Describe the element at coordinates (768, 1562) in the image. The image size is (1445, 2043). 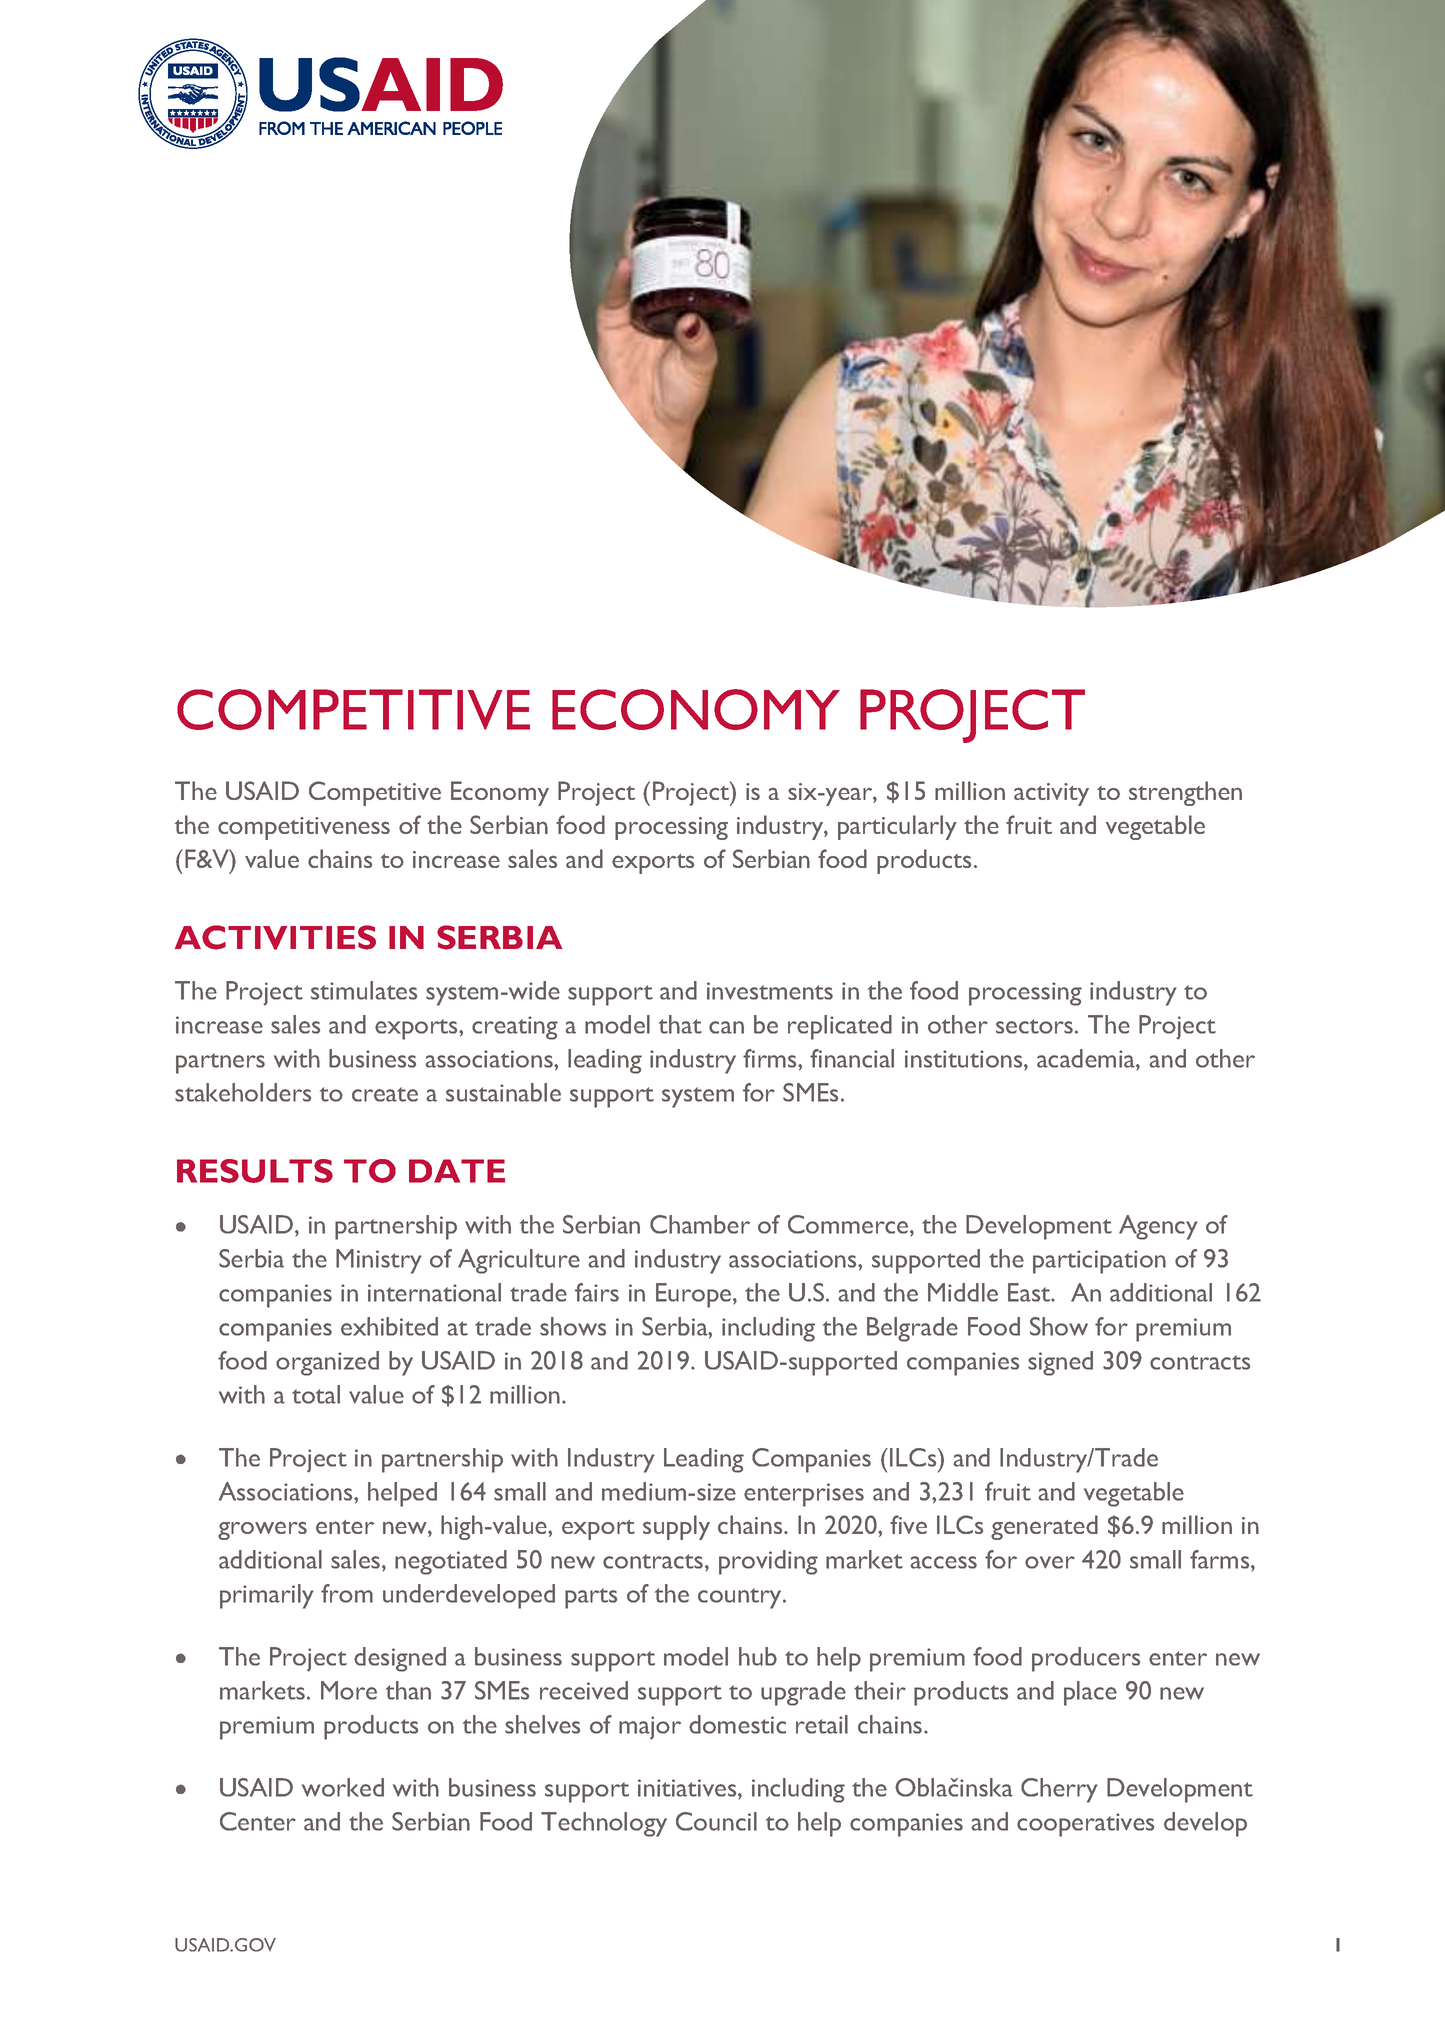
I see `providing` at that location.
